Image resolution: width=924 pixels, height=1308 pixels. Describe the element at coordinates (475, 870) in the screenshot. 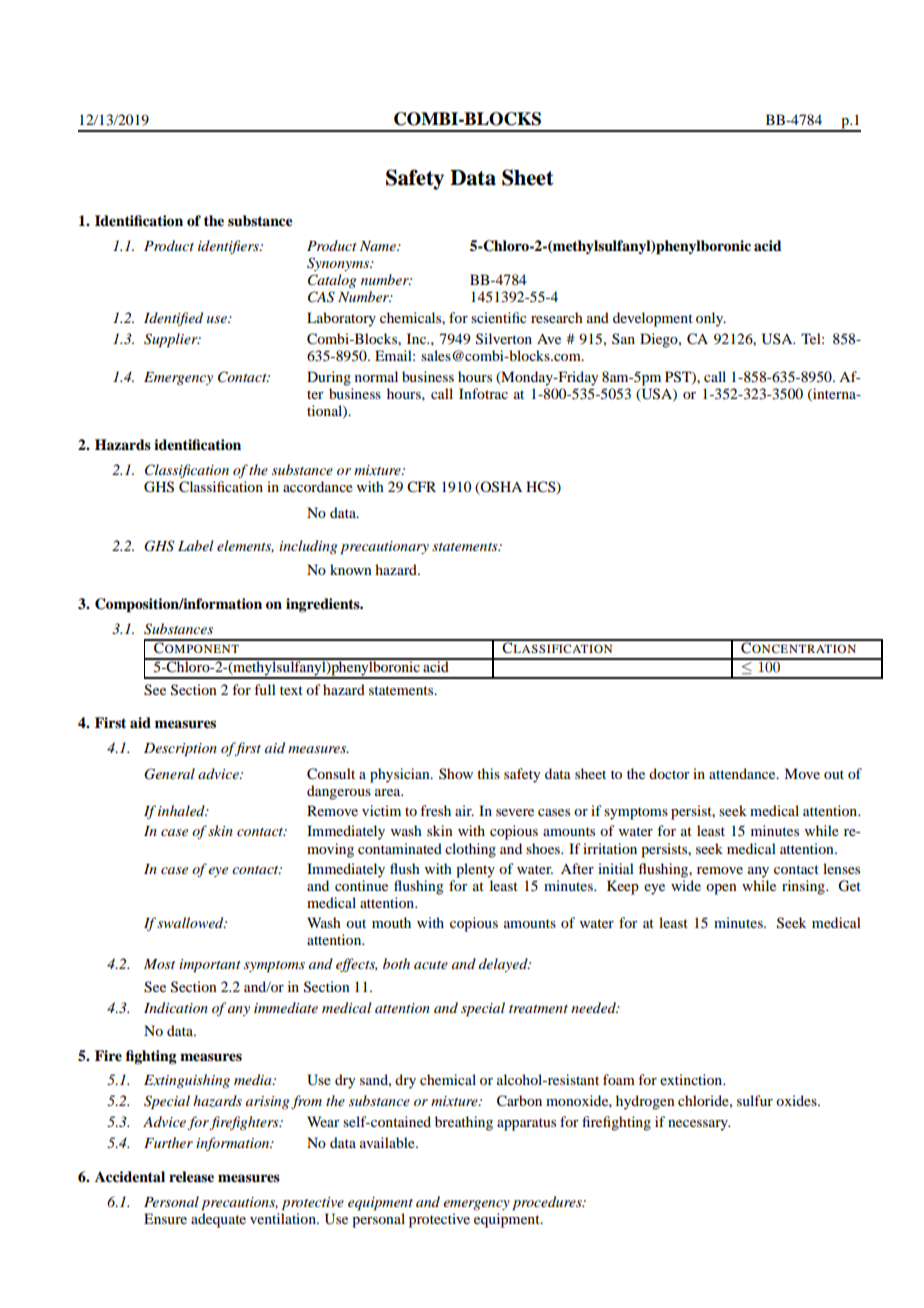

I see `plenty` at that location.
